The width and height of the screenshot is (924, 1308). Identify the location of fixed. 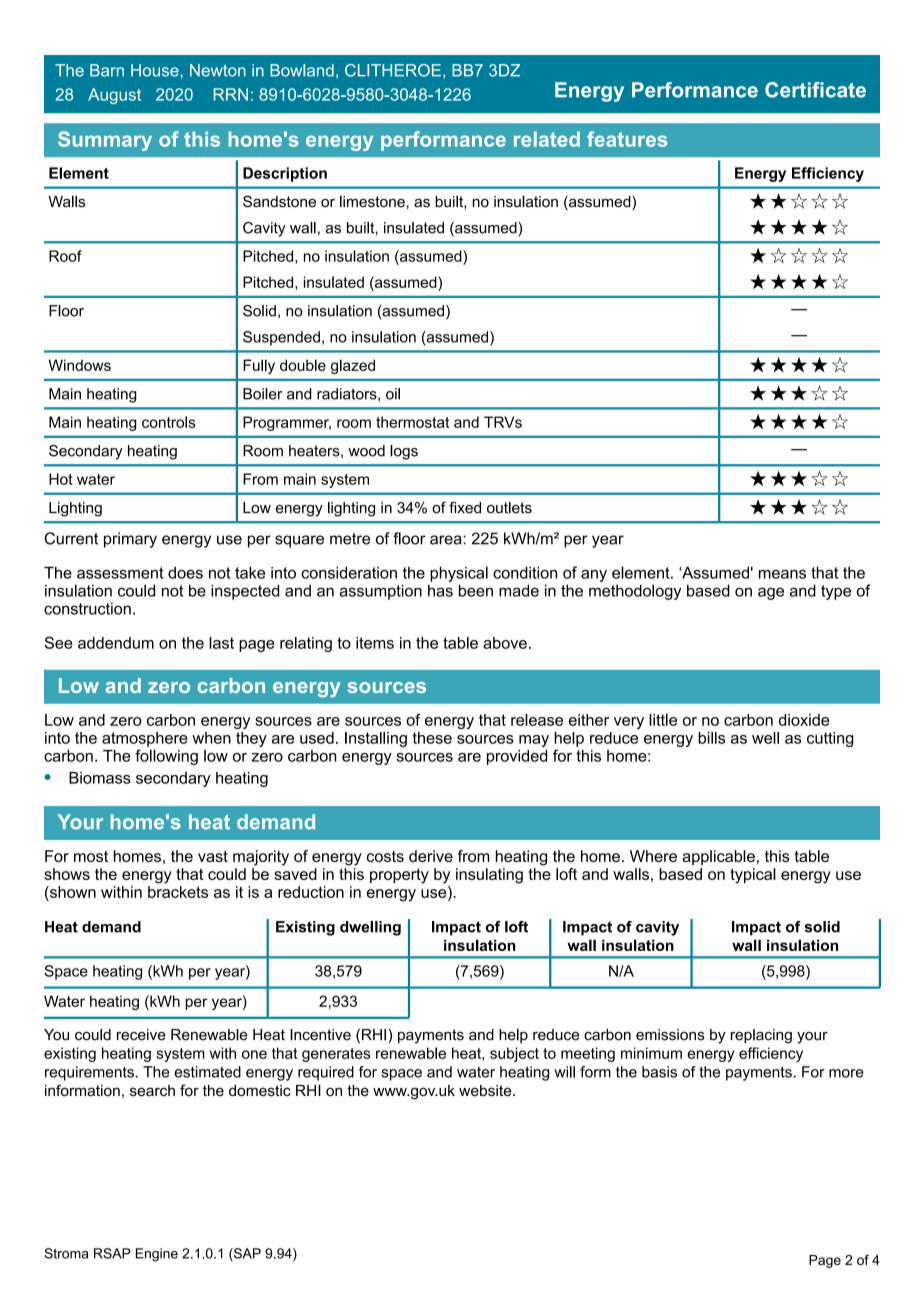
(465, 508).
